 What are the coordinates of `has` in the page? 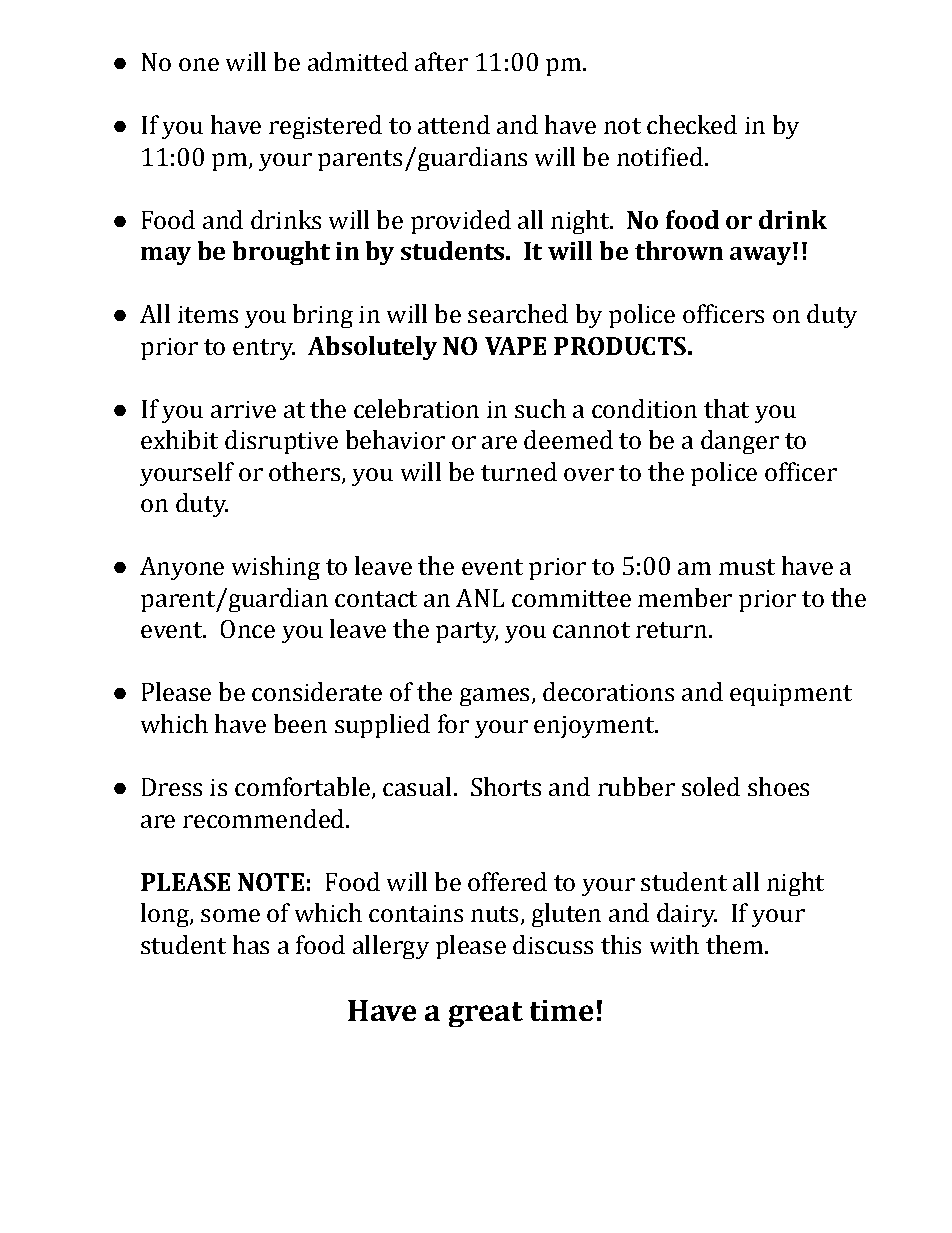 It's located at (251, 944).
